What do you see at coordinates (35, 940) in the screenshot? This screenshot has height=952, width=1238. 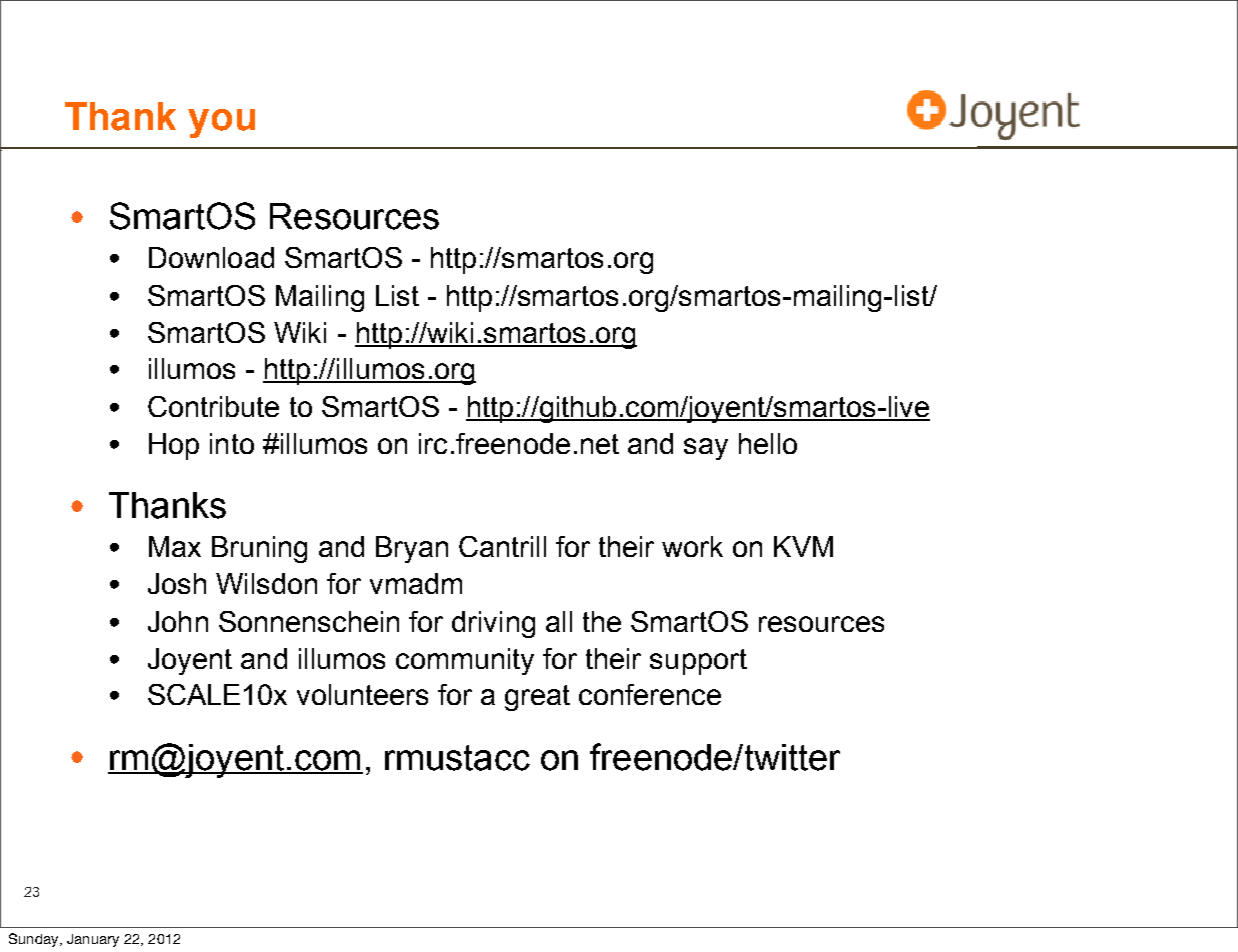 I see `Sunday` at bounding box center [35, 940].
